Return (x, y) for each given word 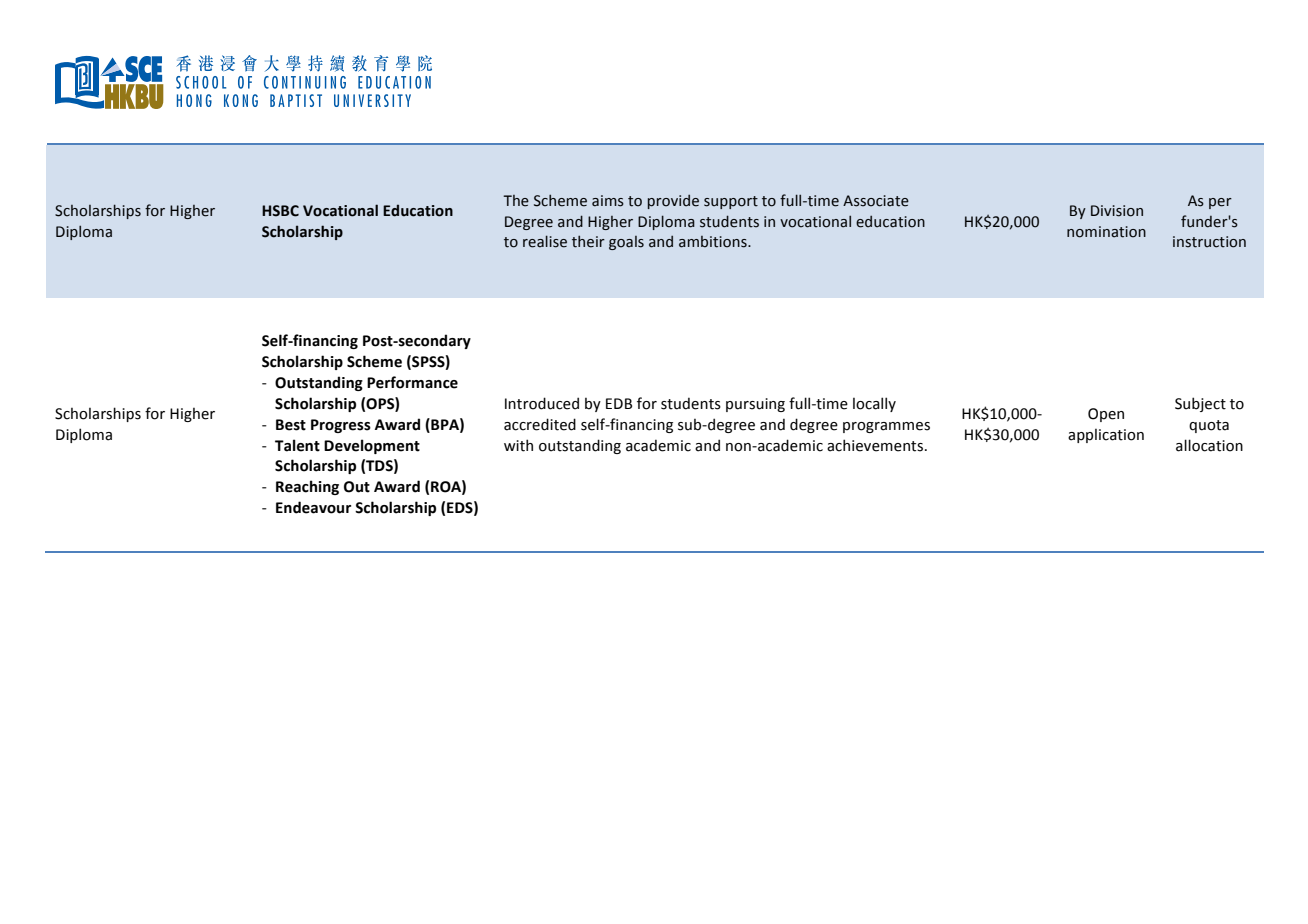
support (731, 202)
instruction (1209, 242)
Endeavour (313, 507)
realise (545, 241)
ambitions (714, 242)
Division (1117, 211)
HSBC (280, 211)
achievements (875, 445)
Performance (412, 382)
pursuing (755, 405)
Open (1106, 415)
